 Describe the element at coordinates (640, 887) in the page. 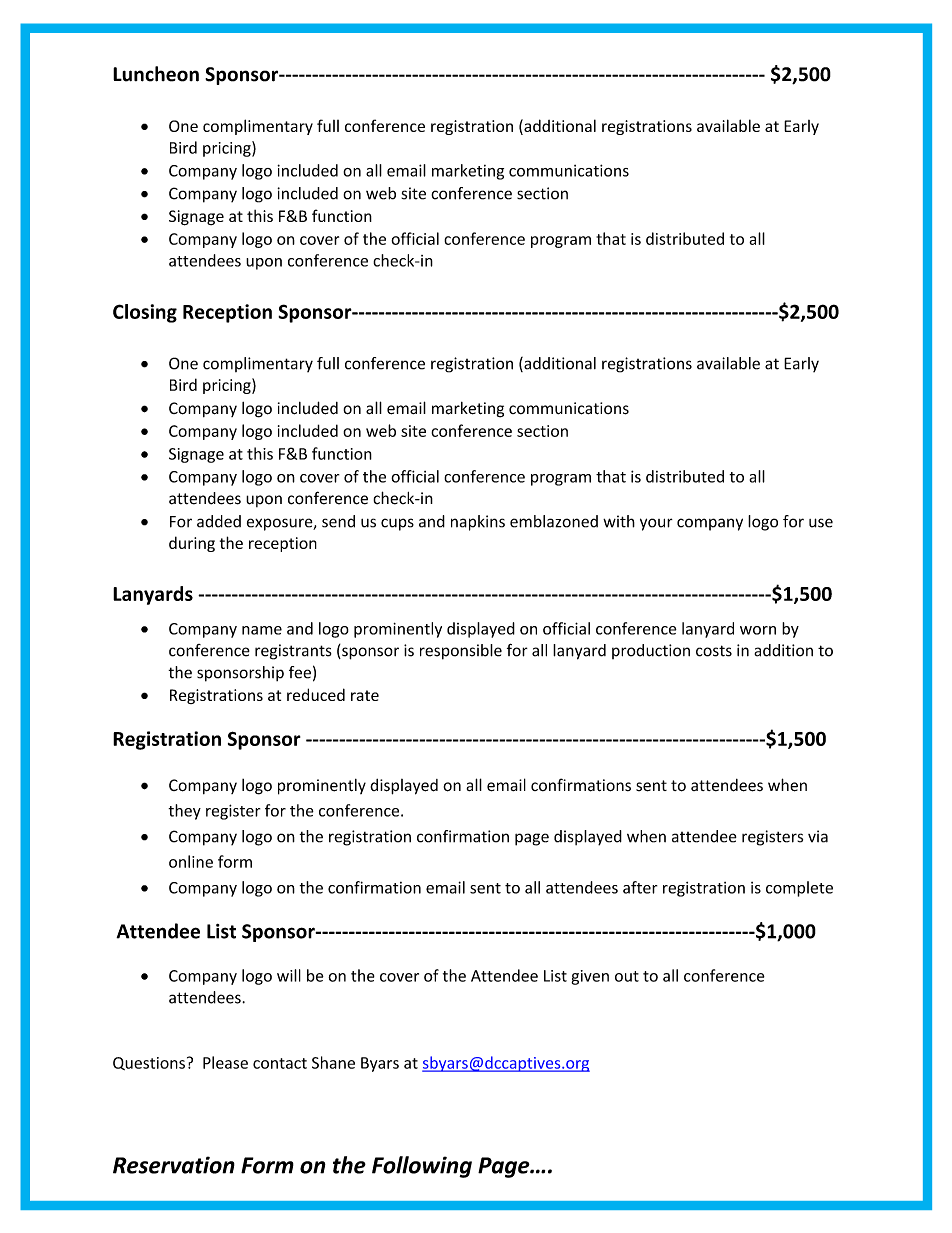

I see `after` at that location.
